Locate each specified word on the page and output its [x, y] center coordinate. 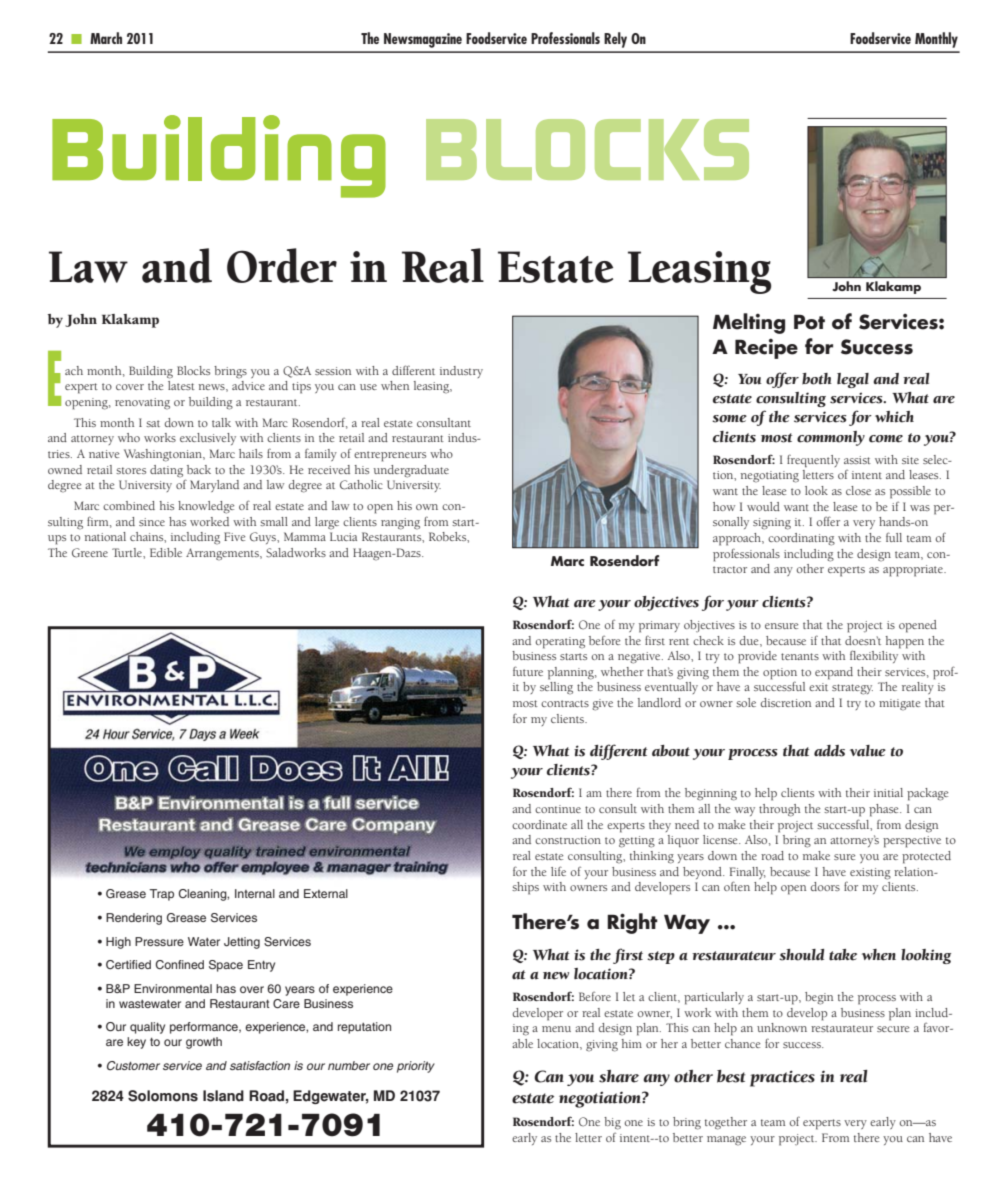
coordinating [801, 539]
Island [223, 1096]
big [612, 1123]
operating [560, 643]
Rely [615, 40]
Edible [166, 552]
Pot [809, 322]
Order [282, 265]
